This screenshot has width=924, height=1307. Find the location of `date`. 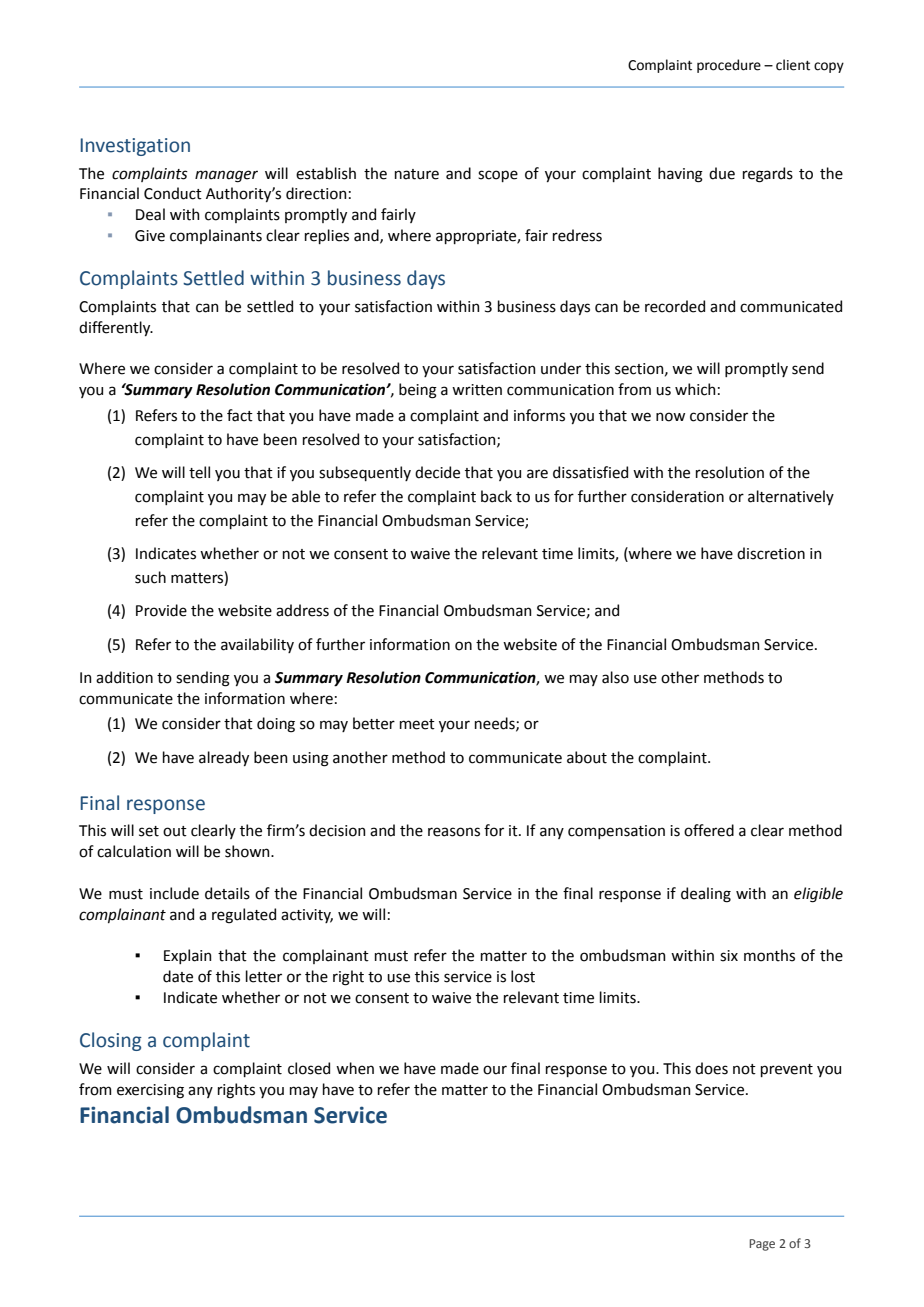

date is located at coordinates (178, 976).
